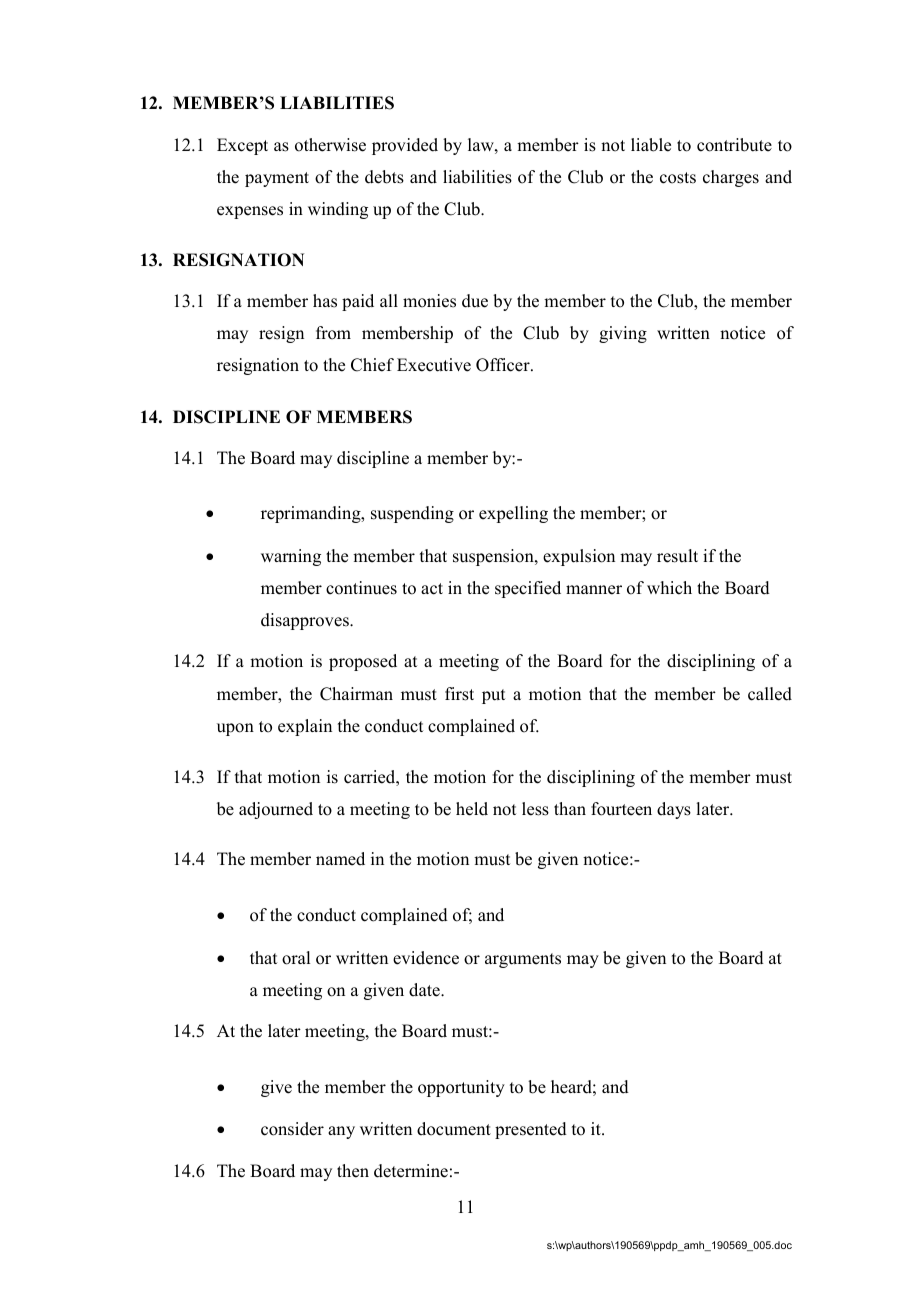 The image size is (924, 1308). What do you see at coordinates (731, 178) in the image?
I see `charges` at bounding box center [731, 178].
